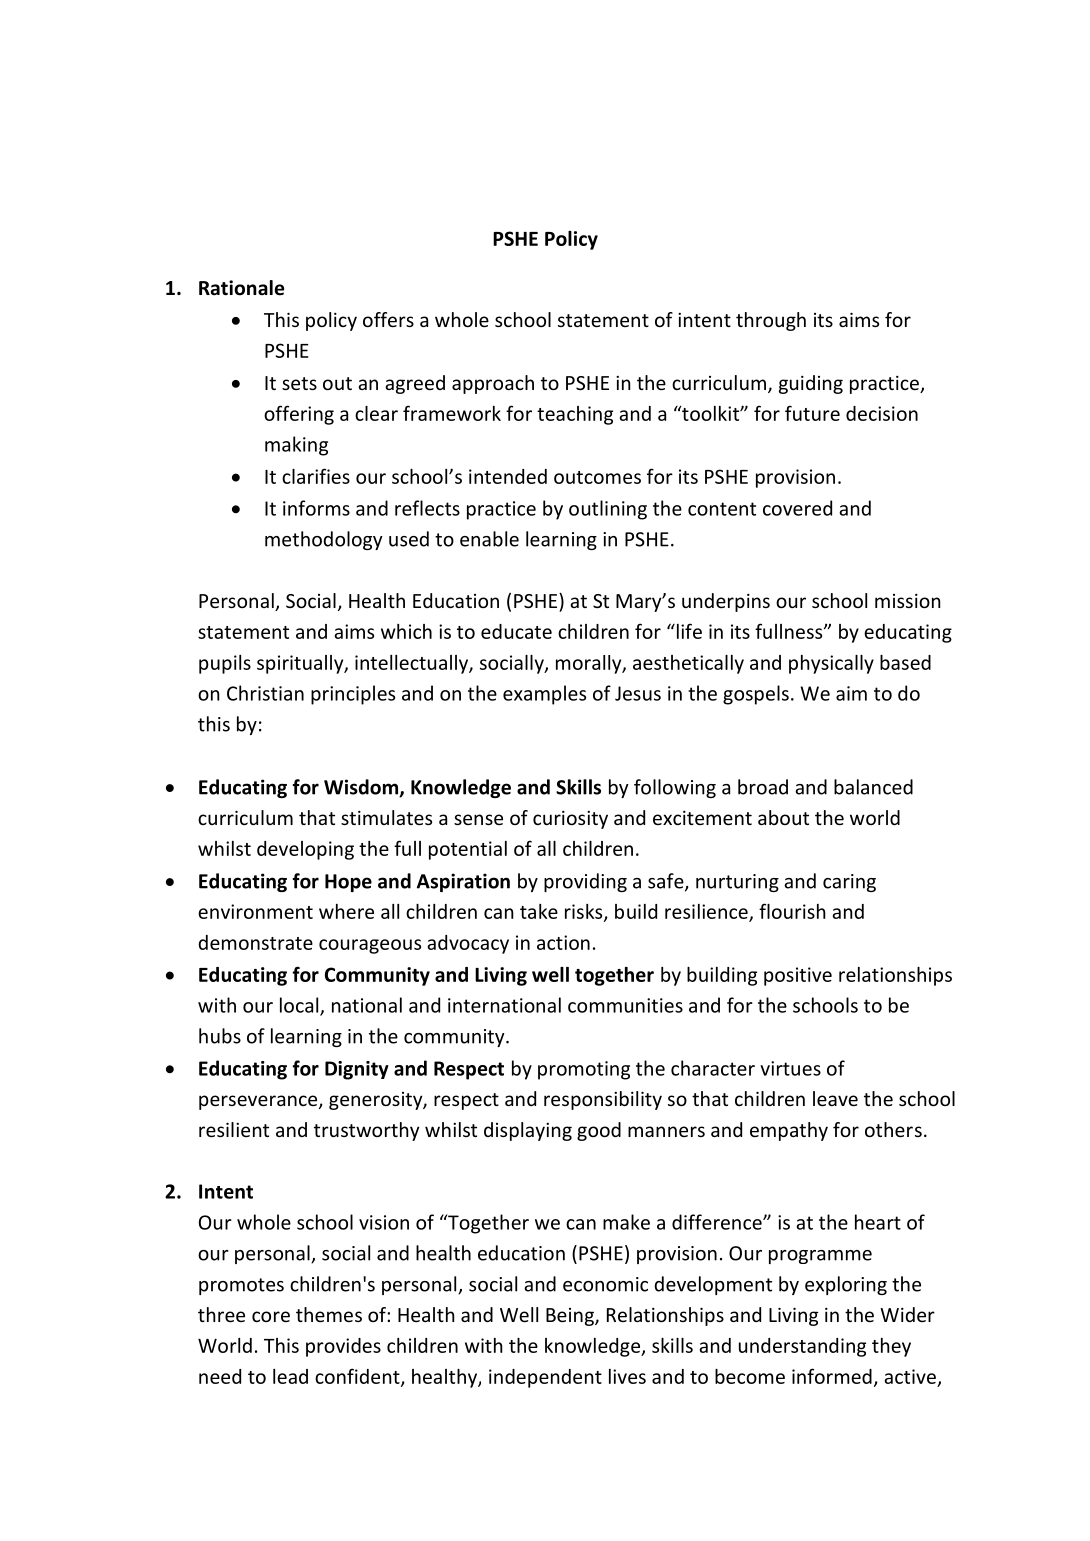  I want to click on approach, so click(493, 384).
